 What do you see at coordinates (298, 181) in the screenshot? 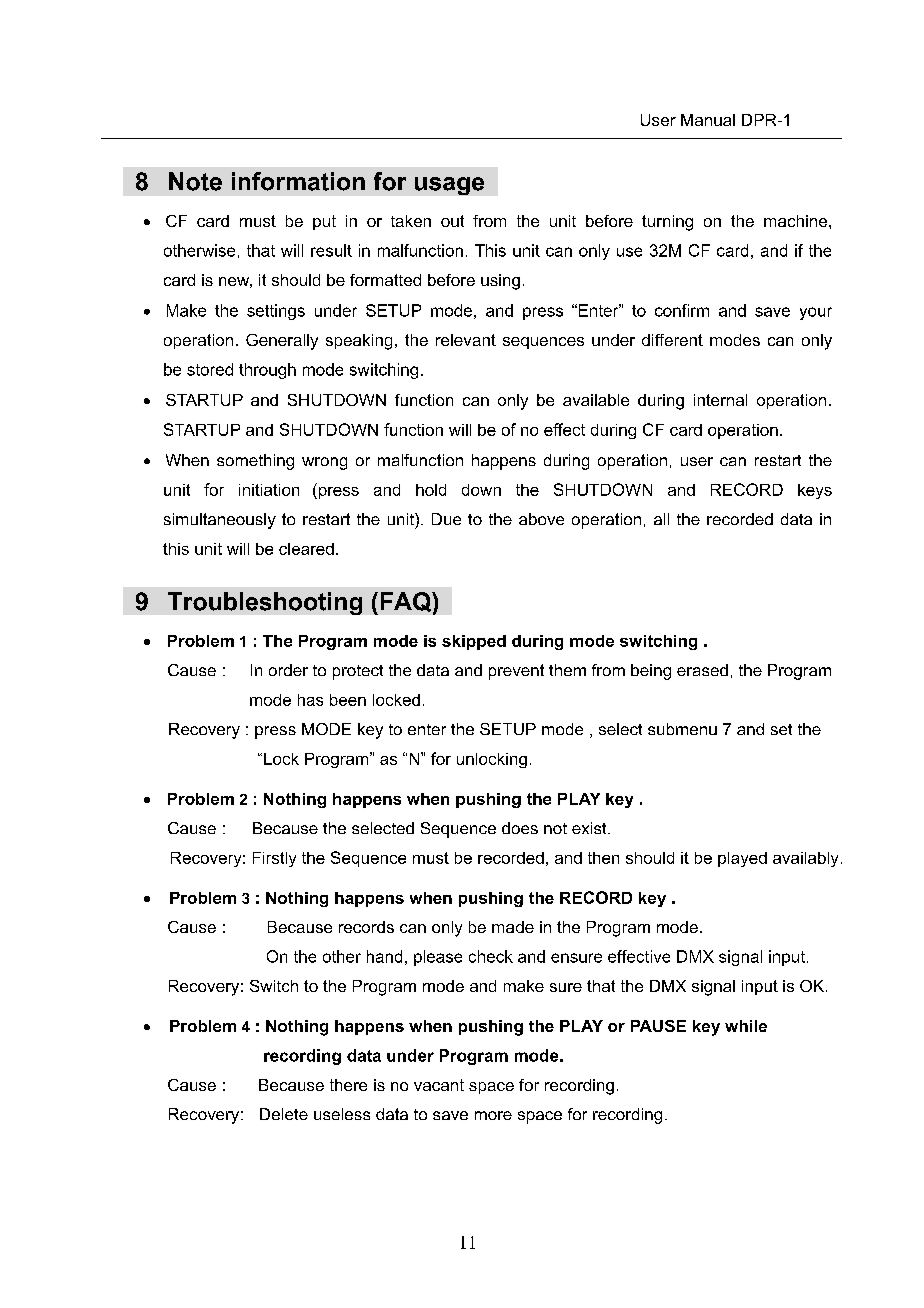
I see `information` at bounding box center [298, 181].
